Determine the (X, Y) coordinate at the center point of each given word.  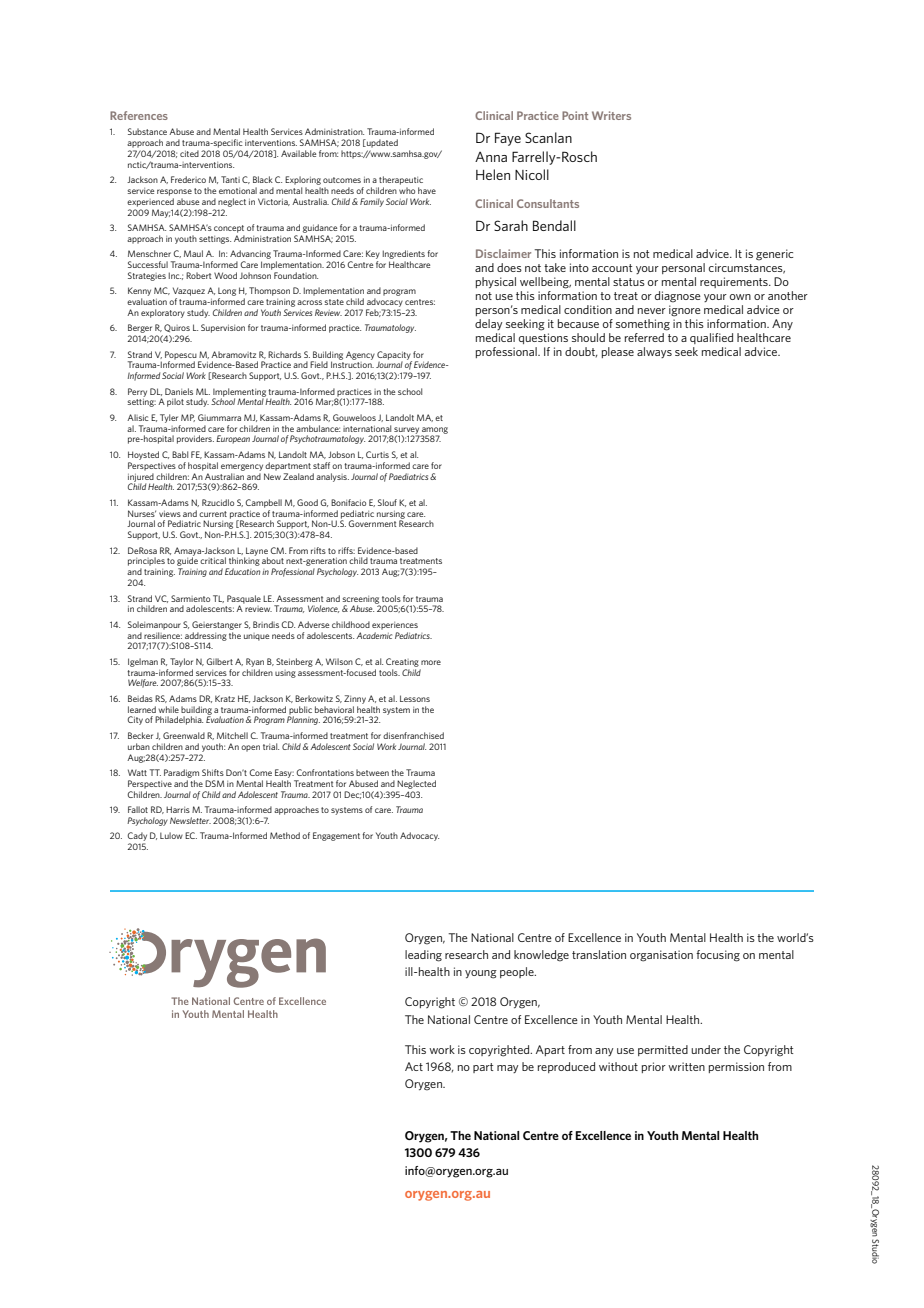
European (233, 439)
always (654, 352)
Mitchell (232, 735)
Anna (491, 157)
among (434, 431)
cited (189, 153)
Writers (611, 115)
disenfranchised (413, 735)
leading (423, 956)
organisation (661, 956)
